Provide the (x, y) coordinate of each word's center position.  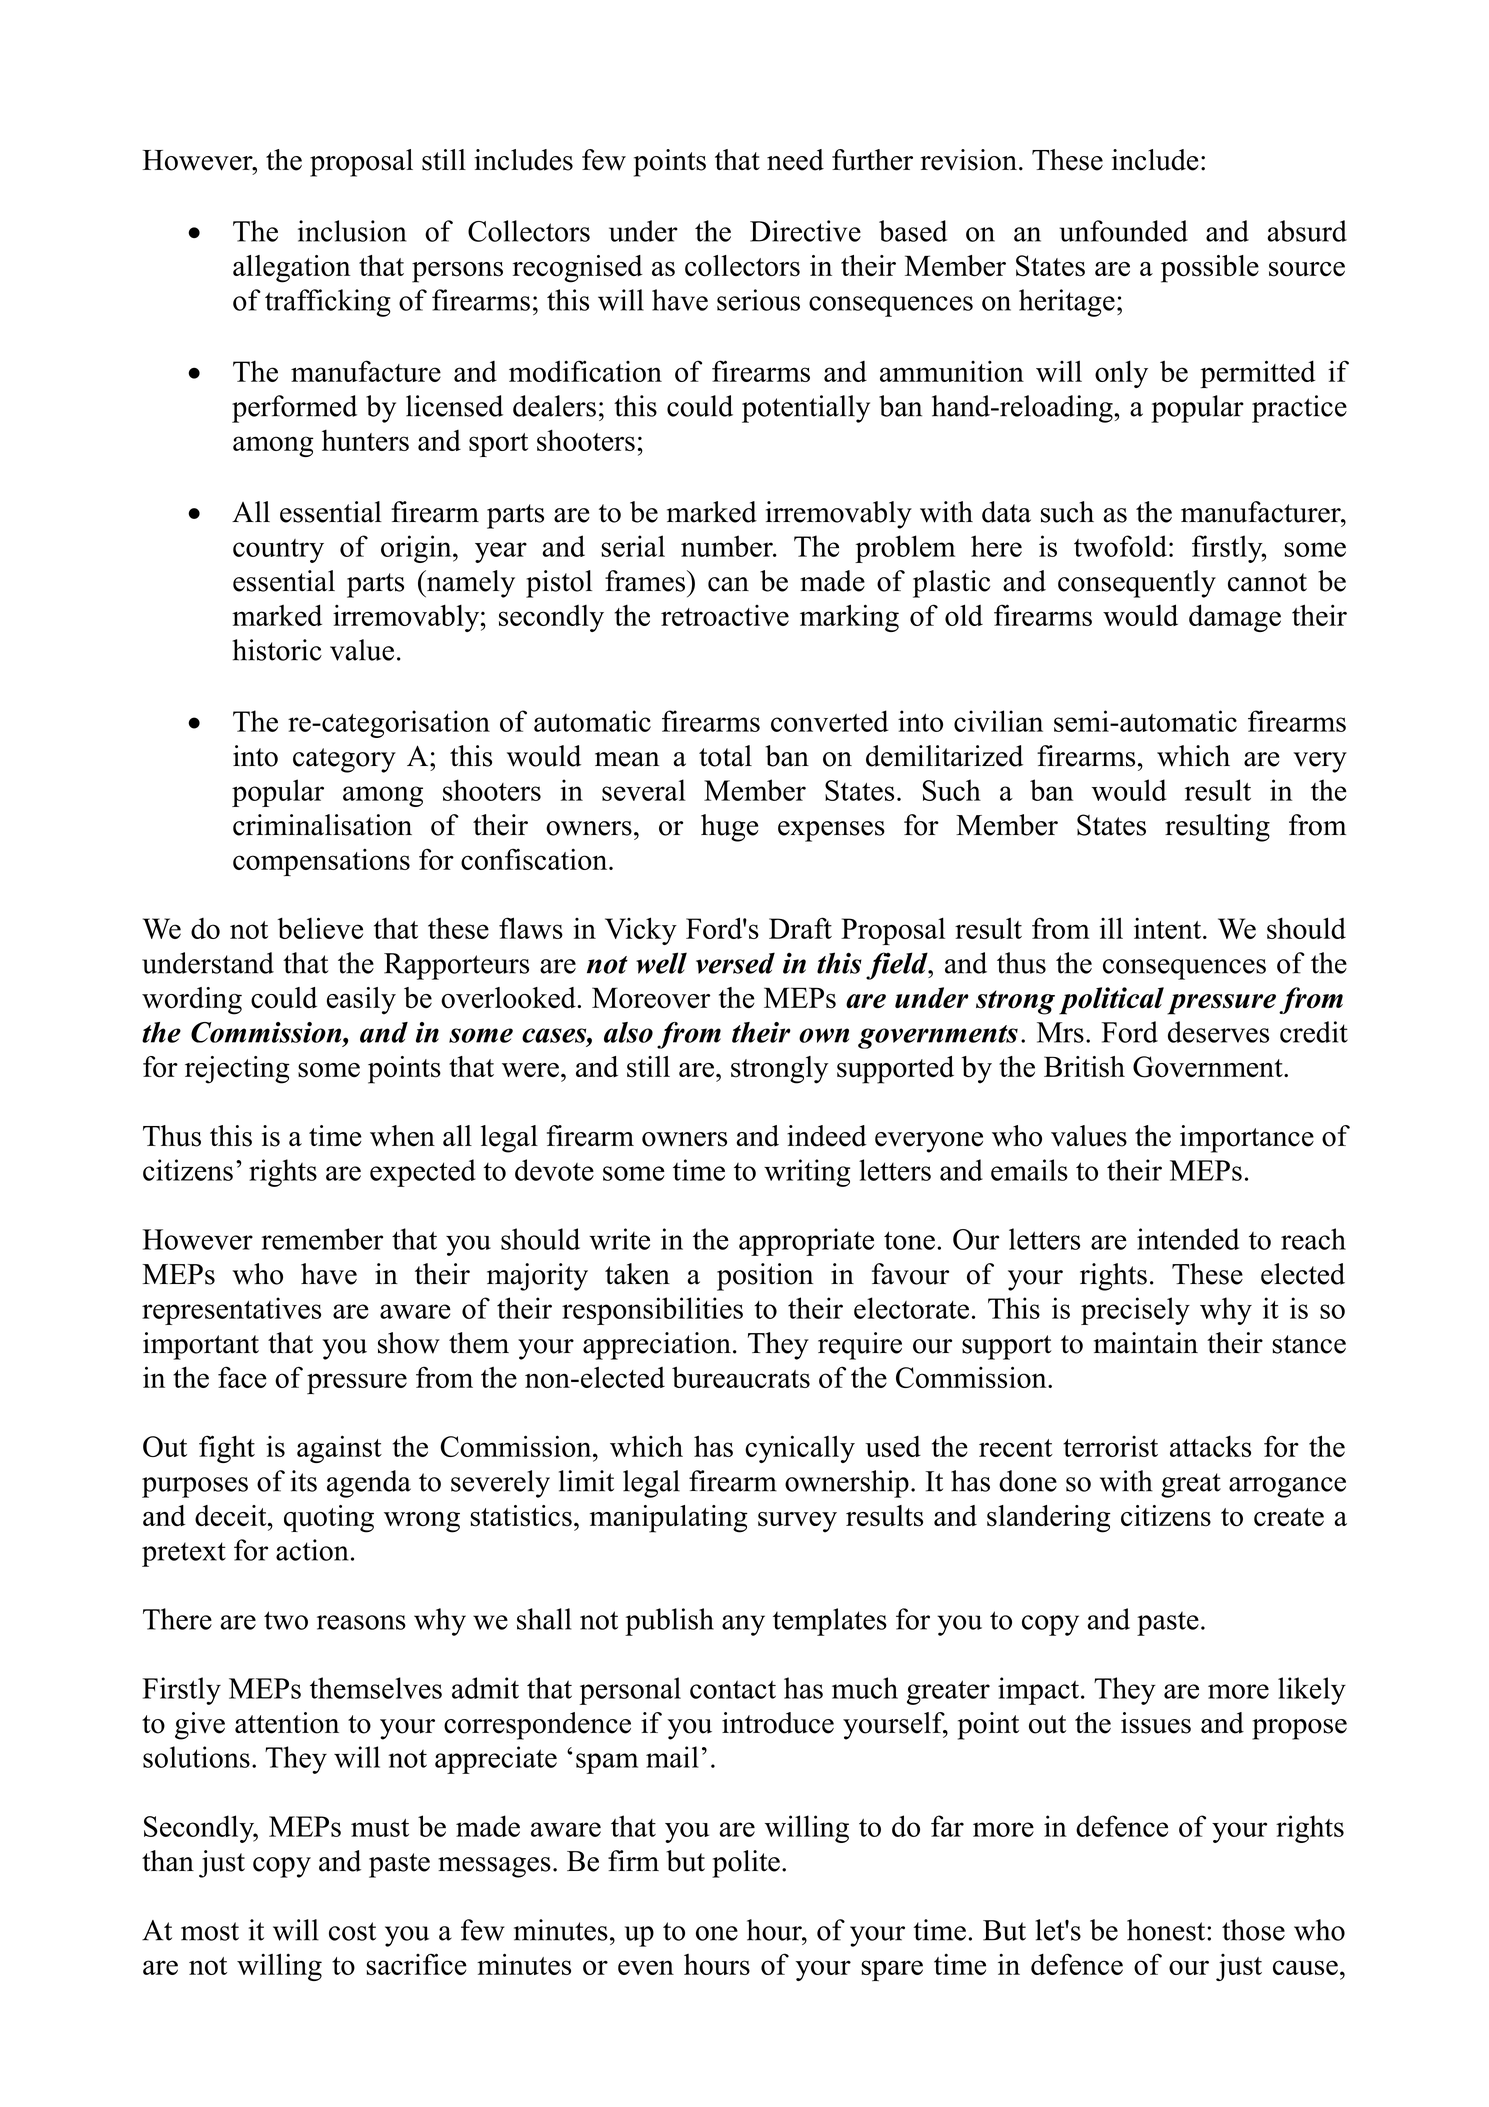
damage (1235, 618)
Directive (805, 231)
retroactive (725, 615)
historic (277, 650)
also (628, 1032)
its (304, 1481)
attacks (1210, 1446)
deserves (1218, 1032)
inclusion (352, 231)
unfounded (1124, 231)
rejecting (237, 1070)
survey (797, 1522)
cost (352, 1931)
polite (746, 1864)
